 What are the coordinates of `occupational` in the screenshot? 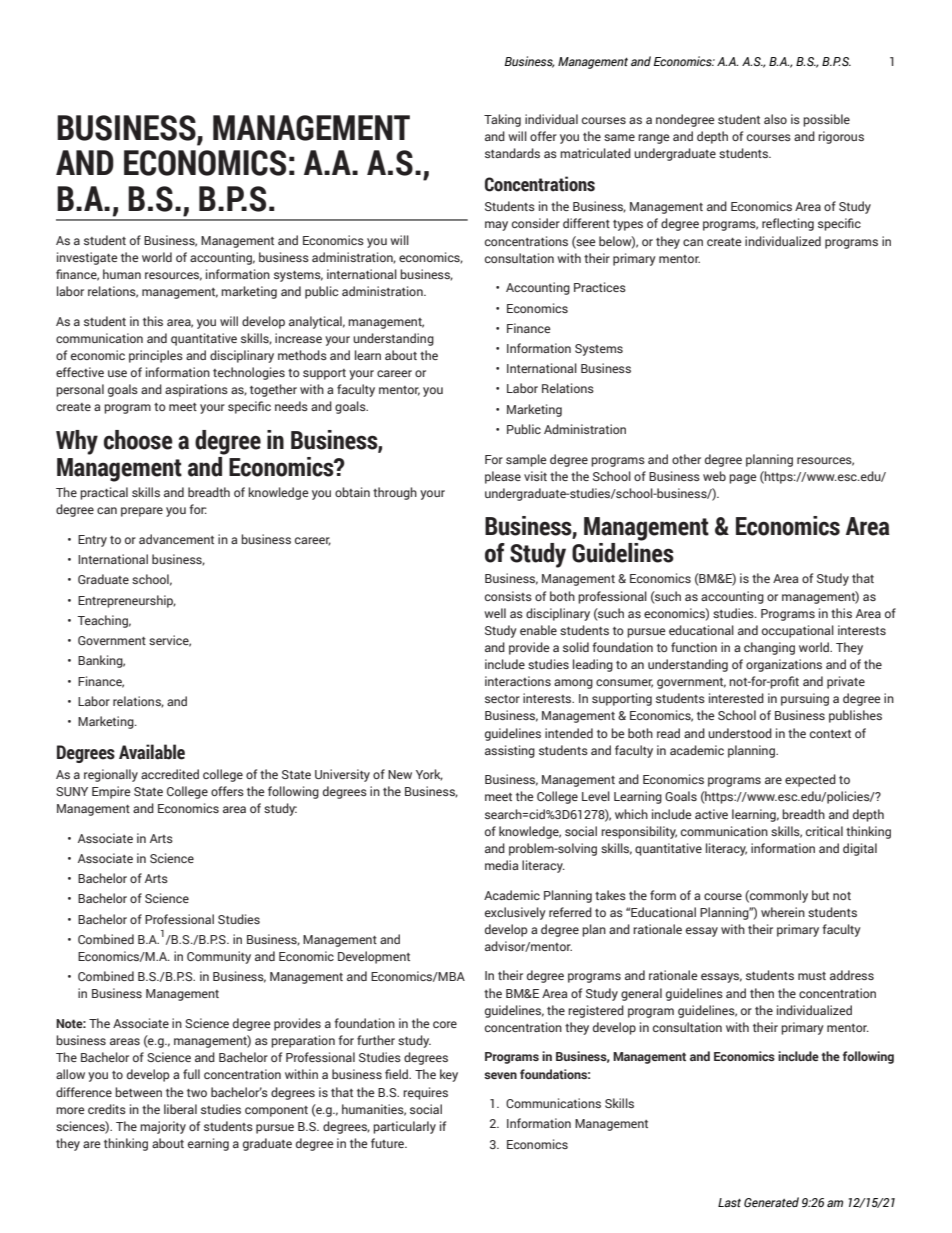 It's located at (798, 631).
